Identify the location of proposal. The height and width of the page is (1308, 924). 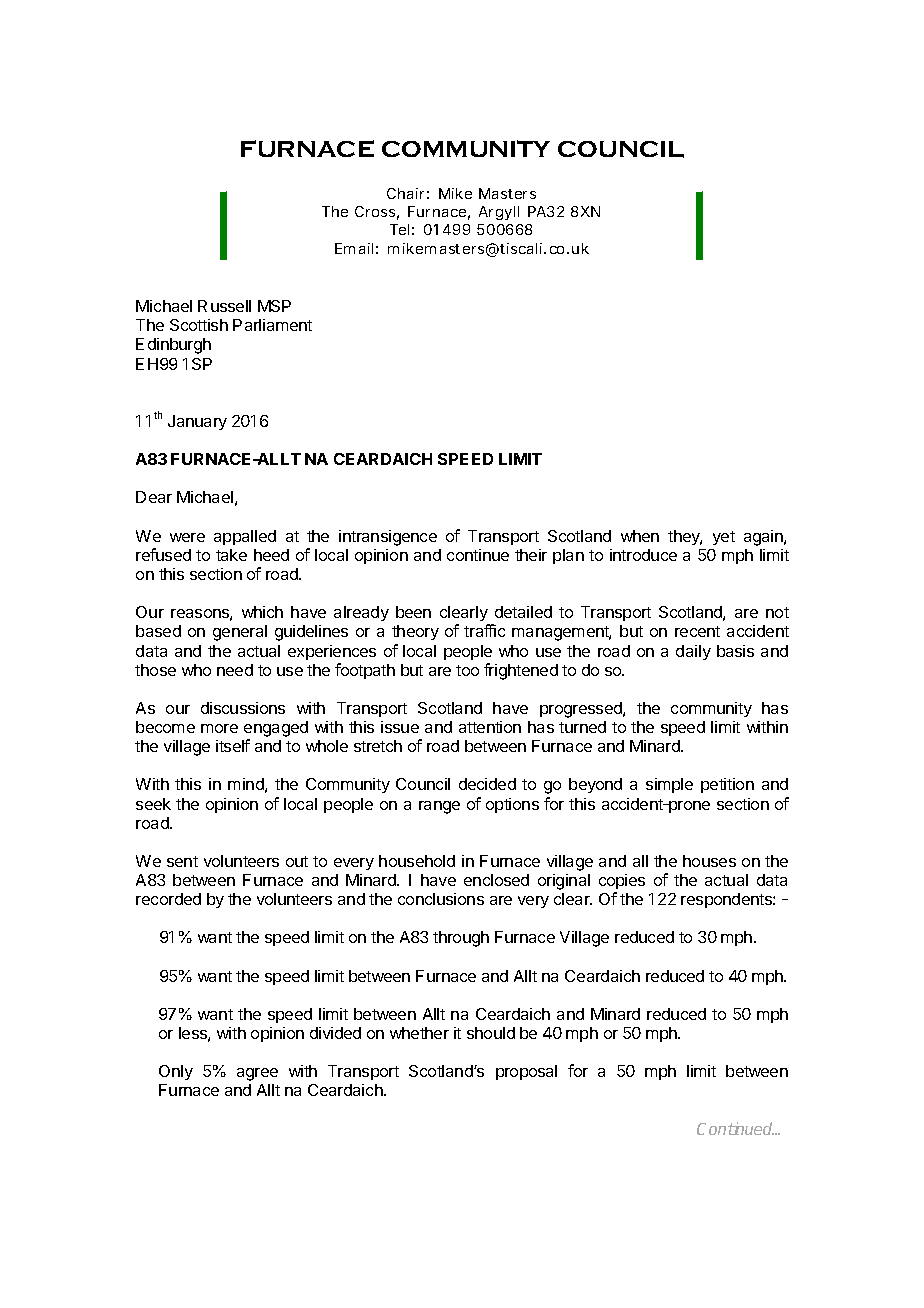
(526, 1072).
